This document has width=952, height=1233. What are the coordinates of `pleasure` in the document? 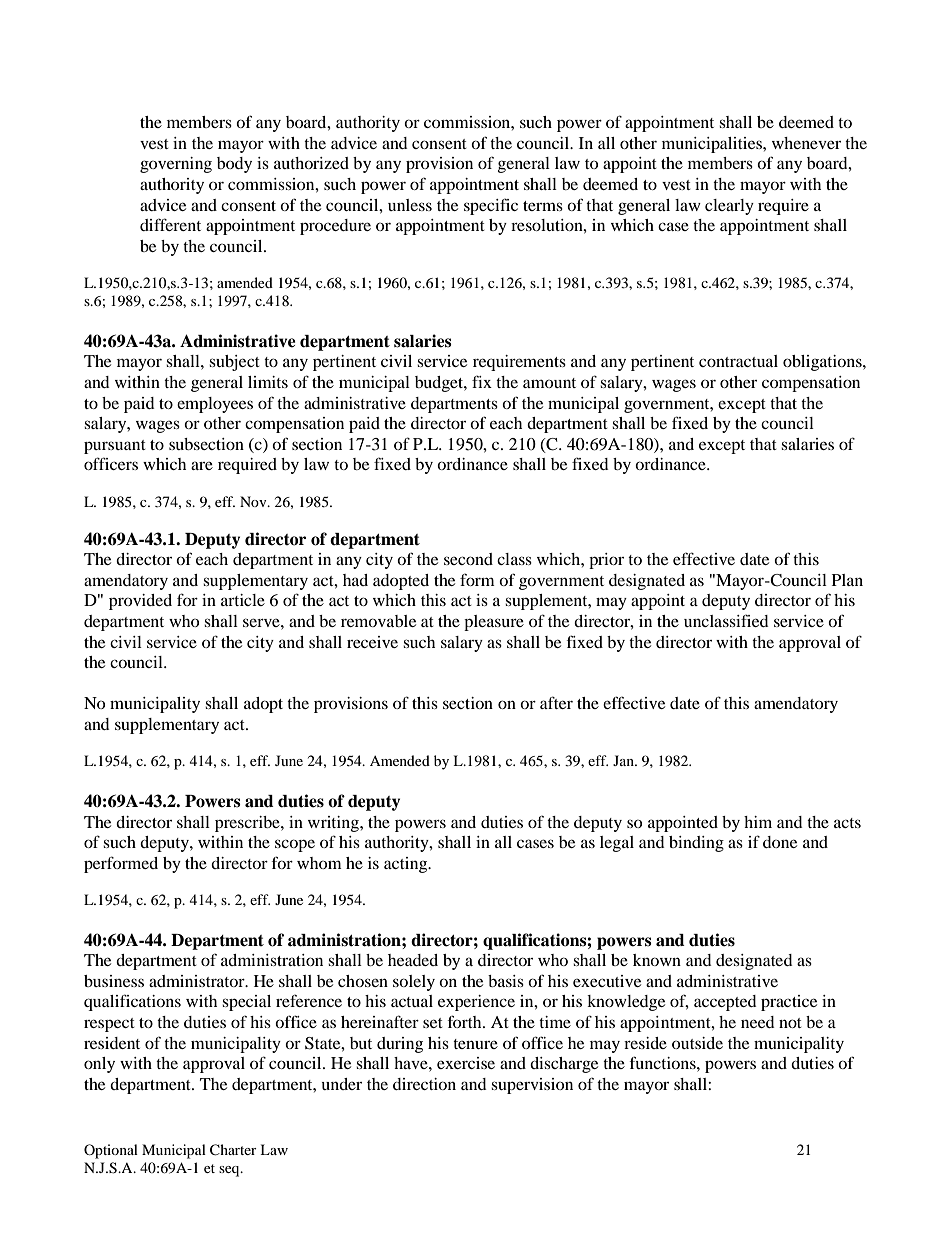 It's located at (494, 623).
